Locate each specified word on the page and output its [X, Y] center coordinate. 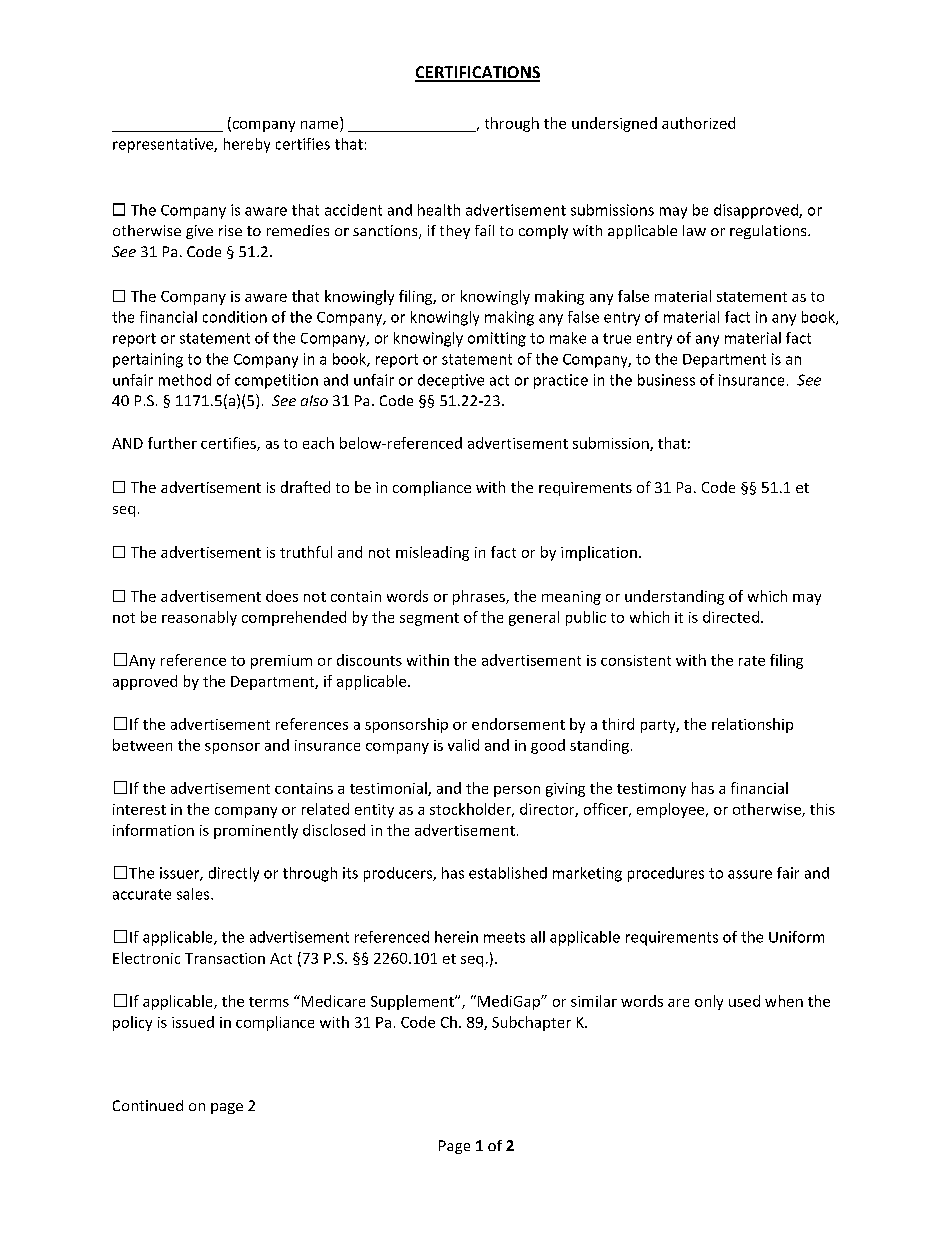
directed [731, 617]
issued [193, 1022]
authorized [698, 123]
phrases [480, 597]
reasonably [199, 618]
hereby [247, 145]
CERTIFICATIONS [477, 73]
